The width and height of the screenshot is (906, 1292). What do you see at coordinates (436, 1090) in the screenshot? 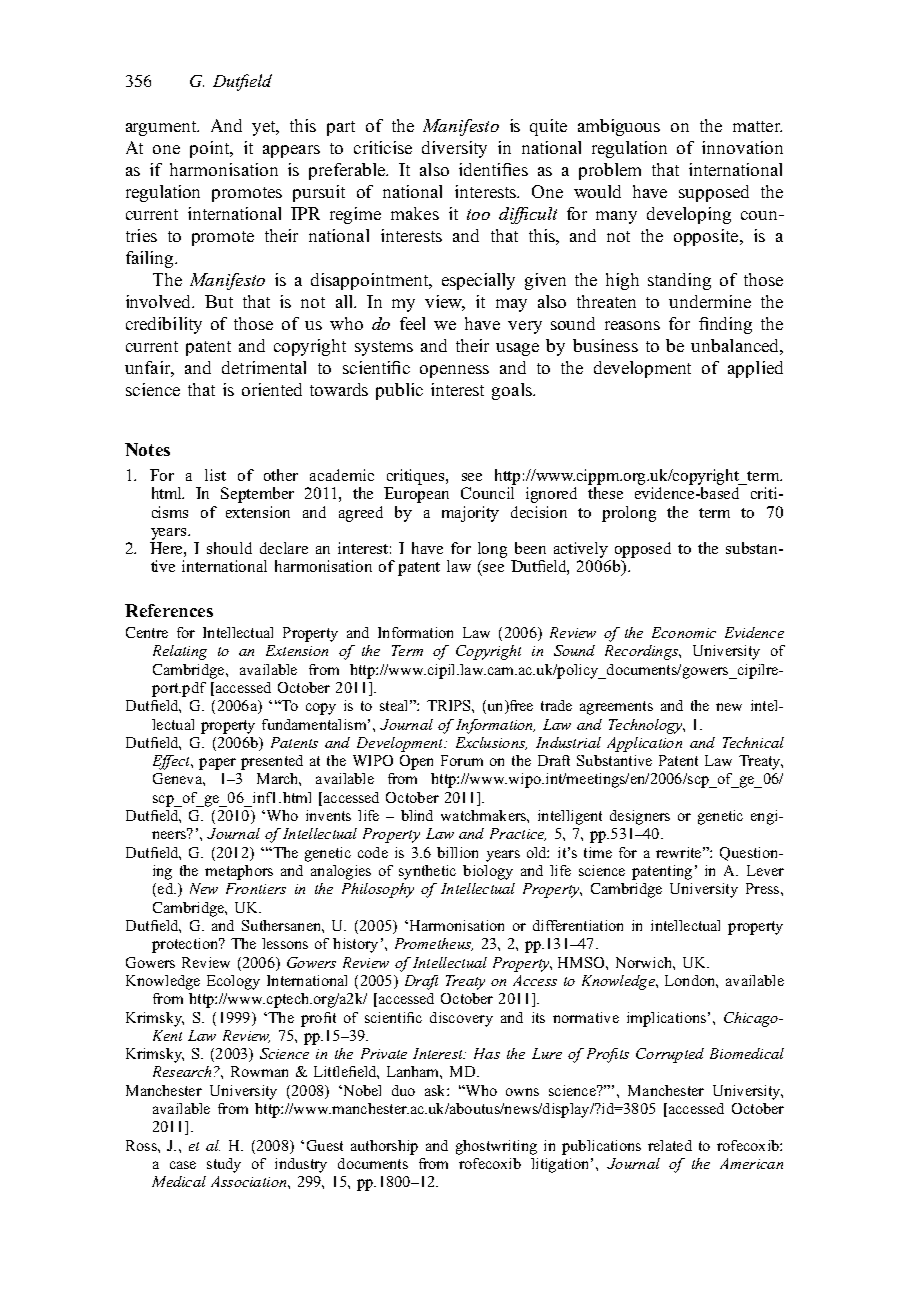
I see `ask` at bounding box center [436, 1090].
